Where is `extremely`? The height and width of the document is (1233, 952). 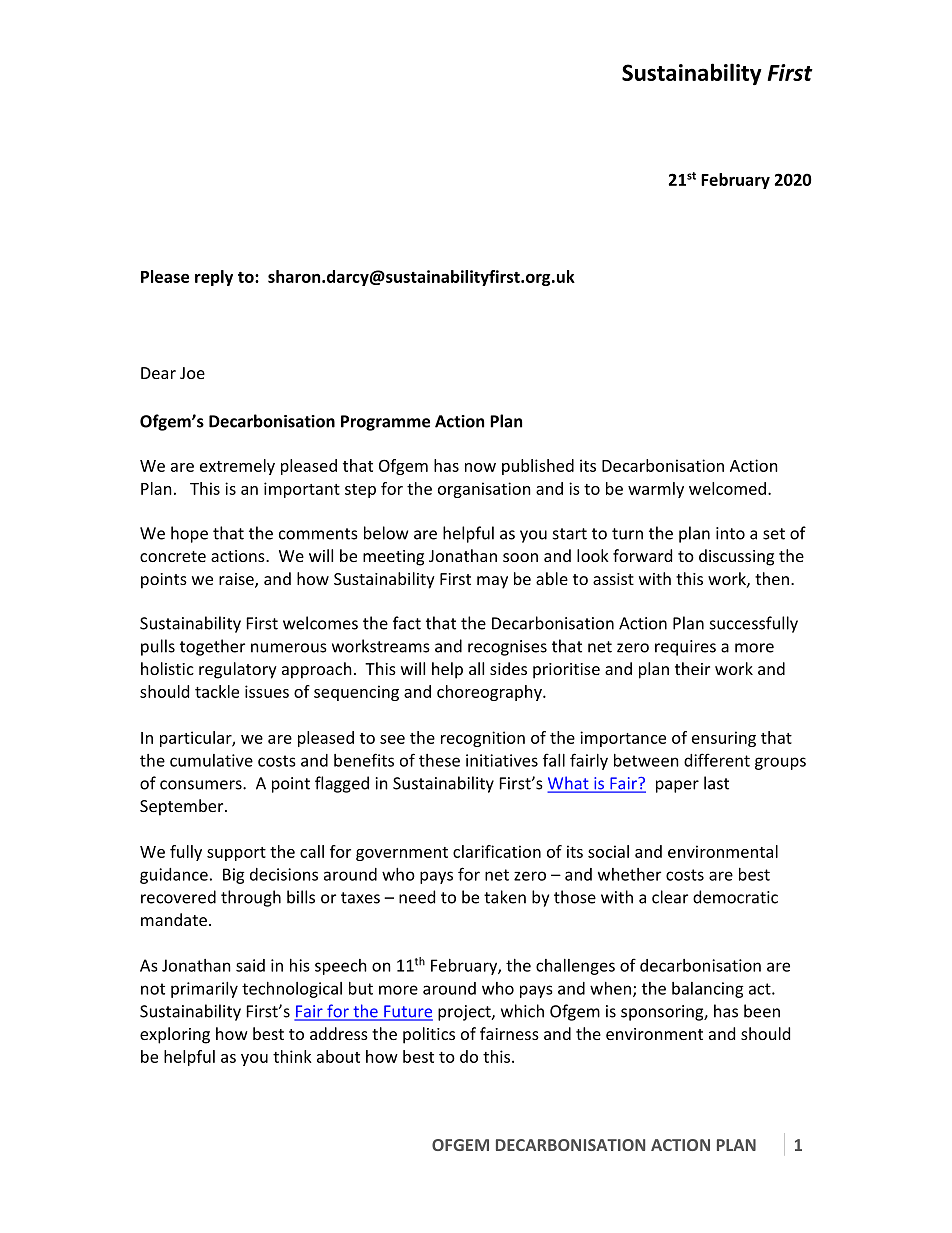 extremely is located at coordinates (237, 467).
